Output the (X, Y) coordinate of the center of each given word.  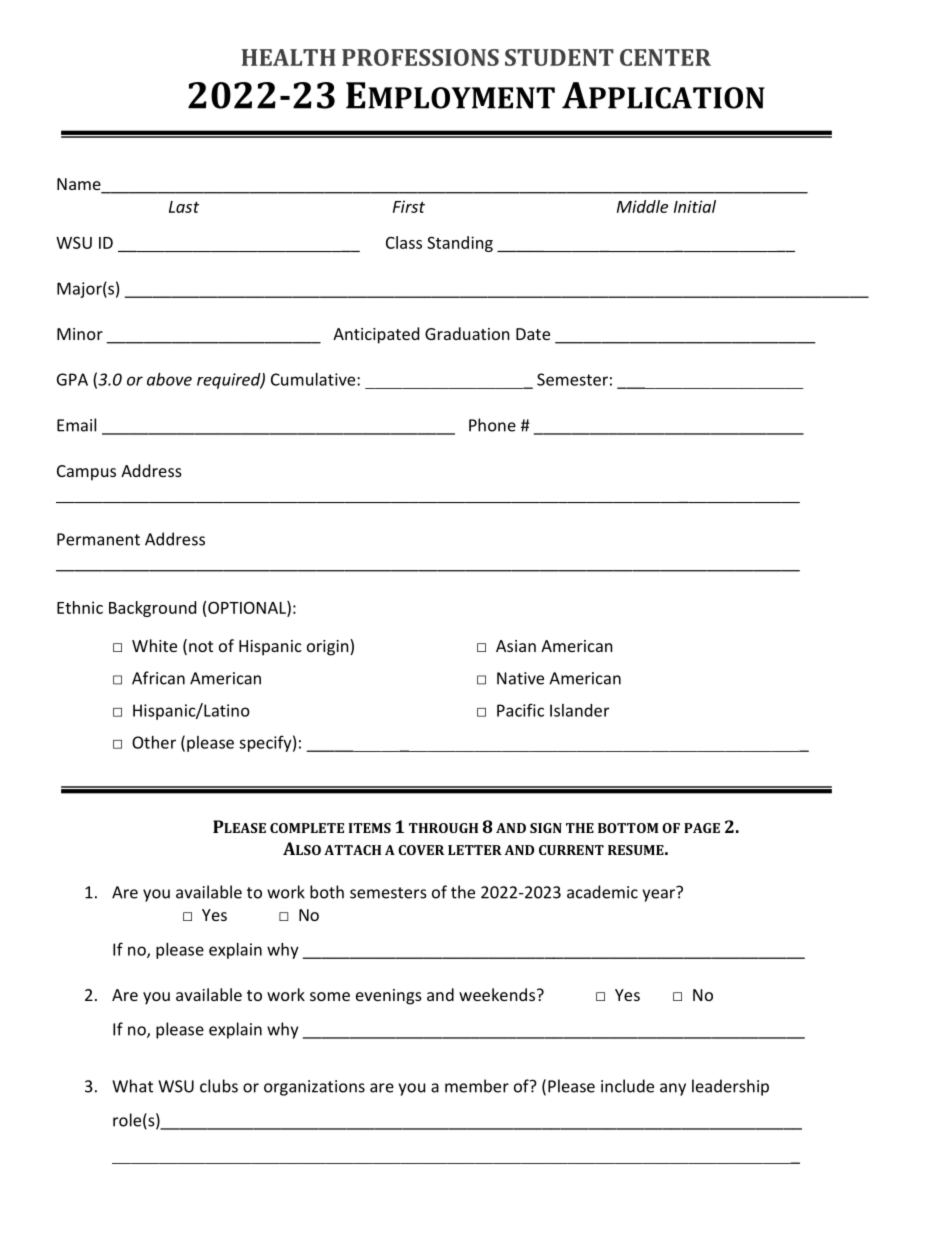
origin (329, 647)
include (627, 1086)
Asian (516, 646)
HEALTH (288, 57)
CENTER (665, 57)
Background (152, 609)
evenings (389, 997)
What (132, 1086)
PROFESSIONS (420, 57)
